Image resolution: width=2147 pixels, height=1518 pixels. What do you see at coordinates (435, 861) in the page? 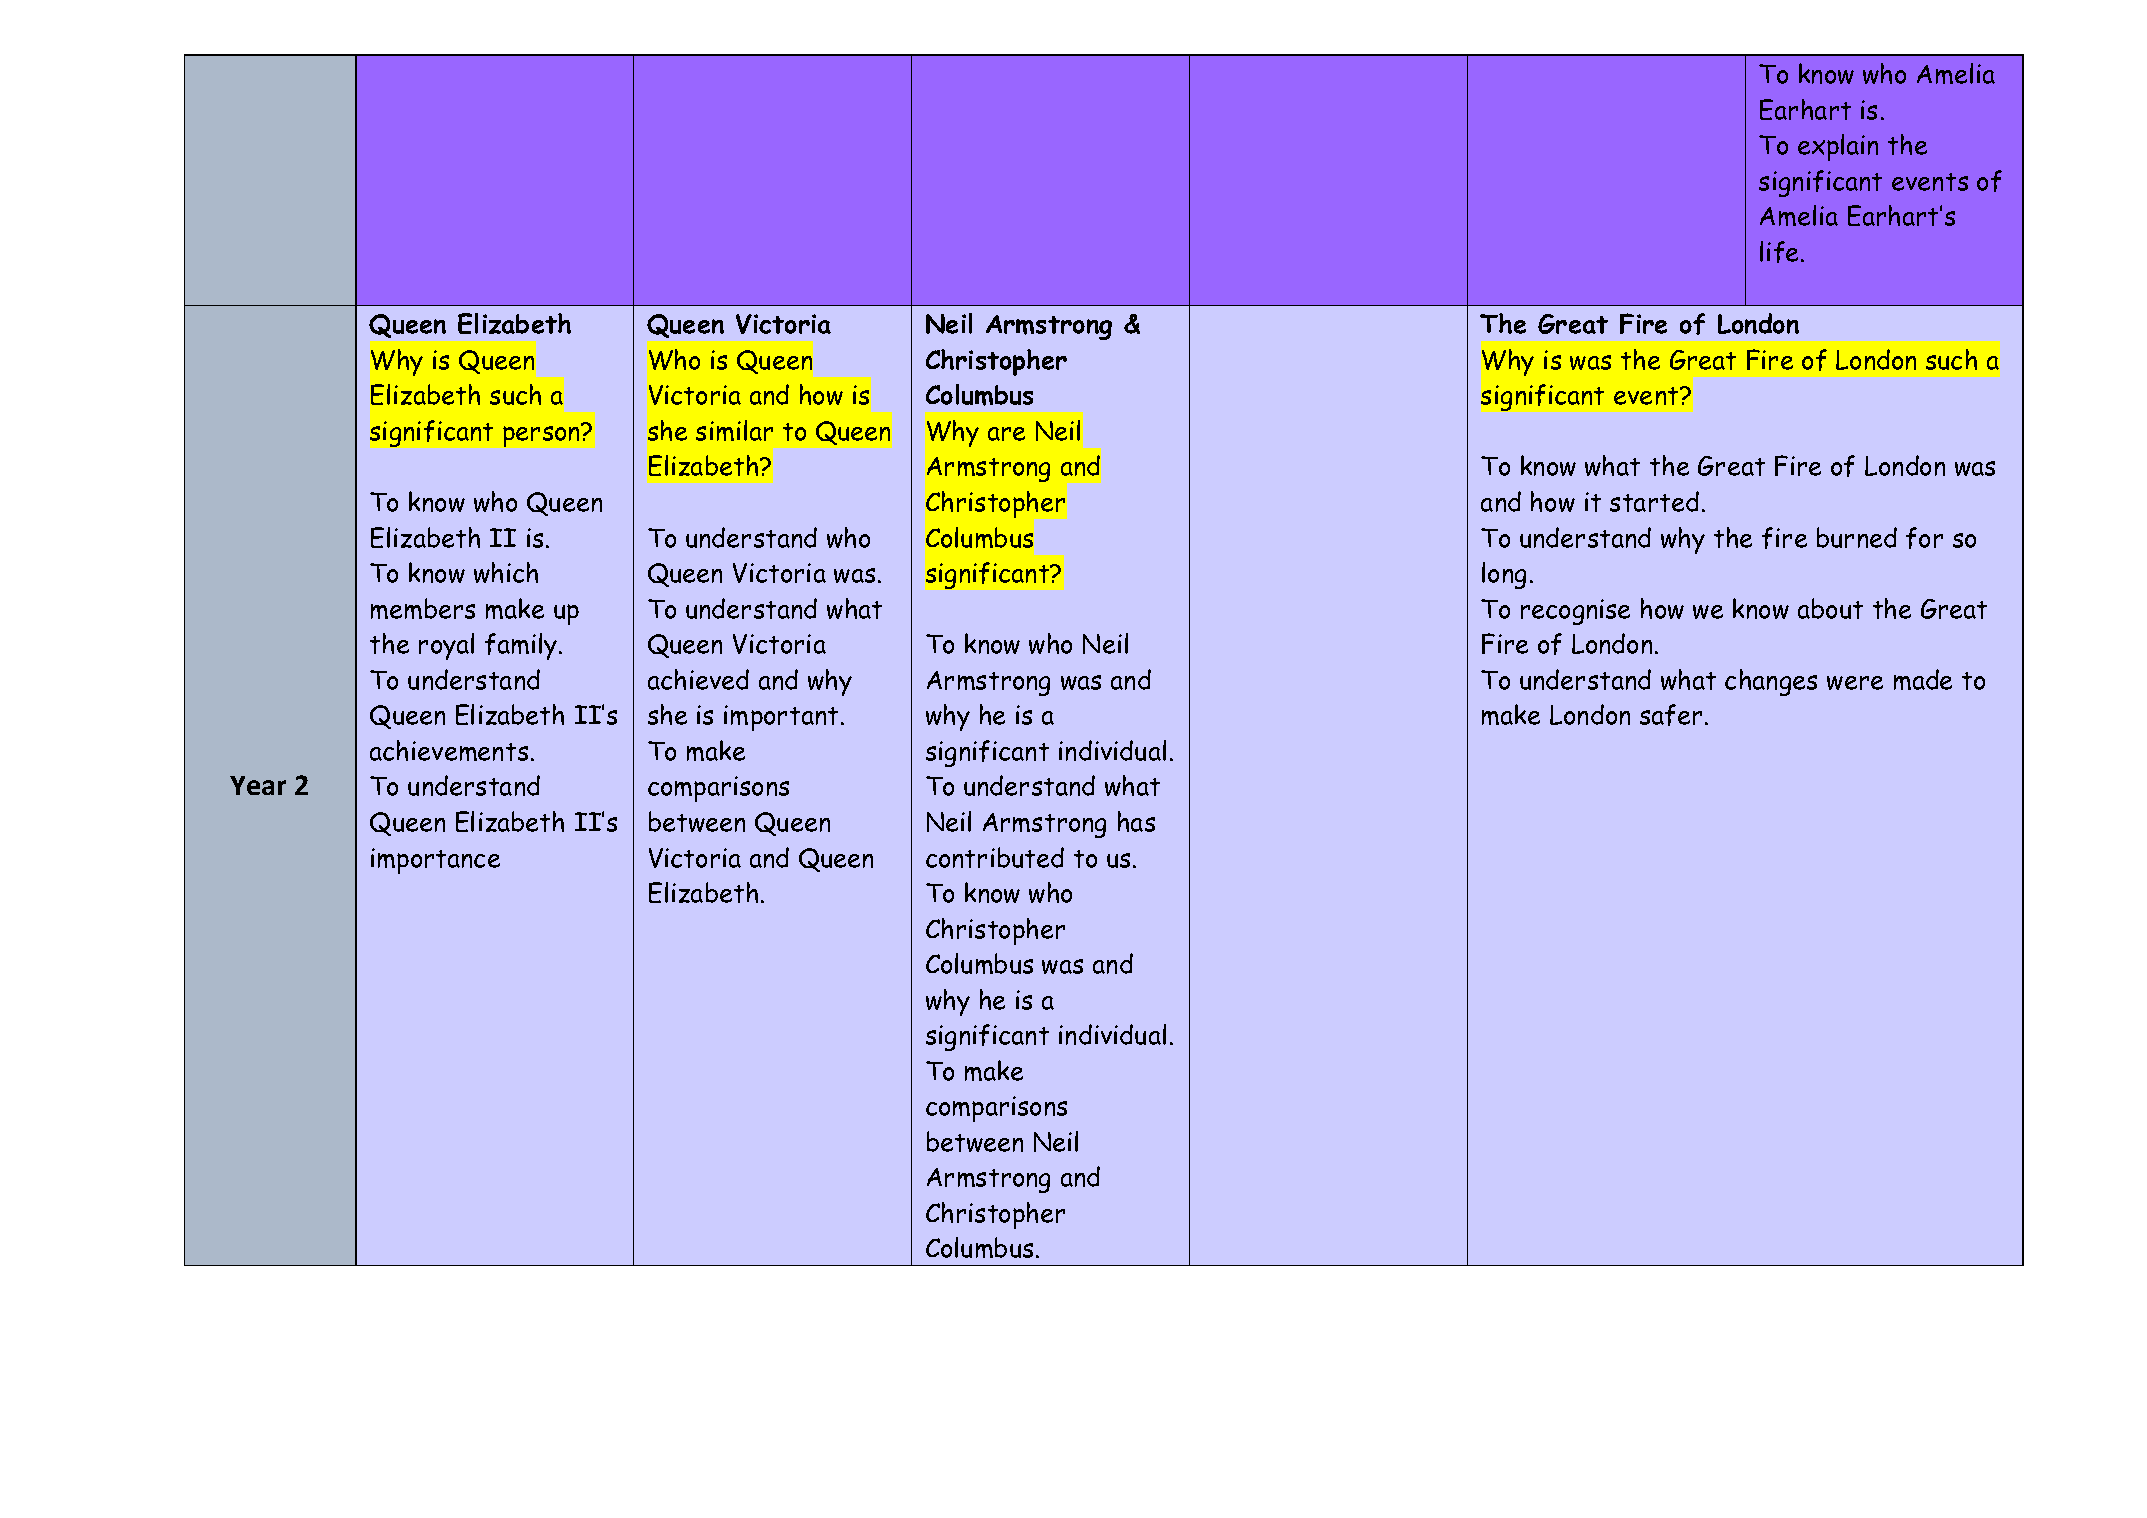
I see `importance` at bounding box center [435, 861].
